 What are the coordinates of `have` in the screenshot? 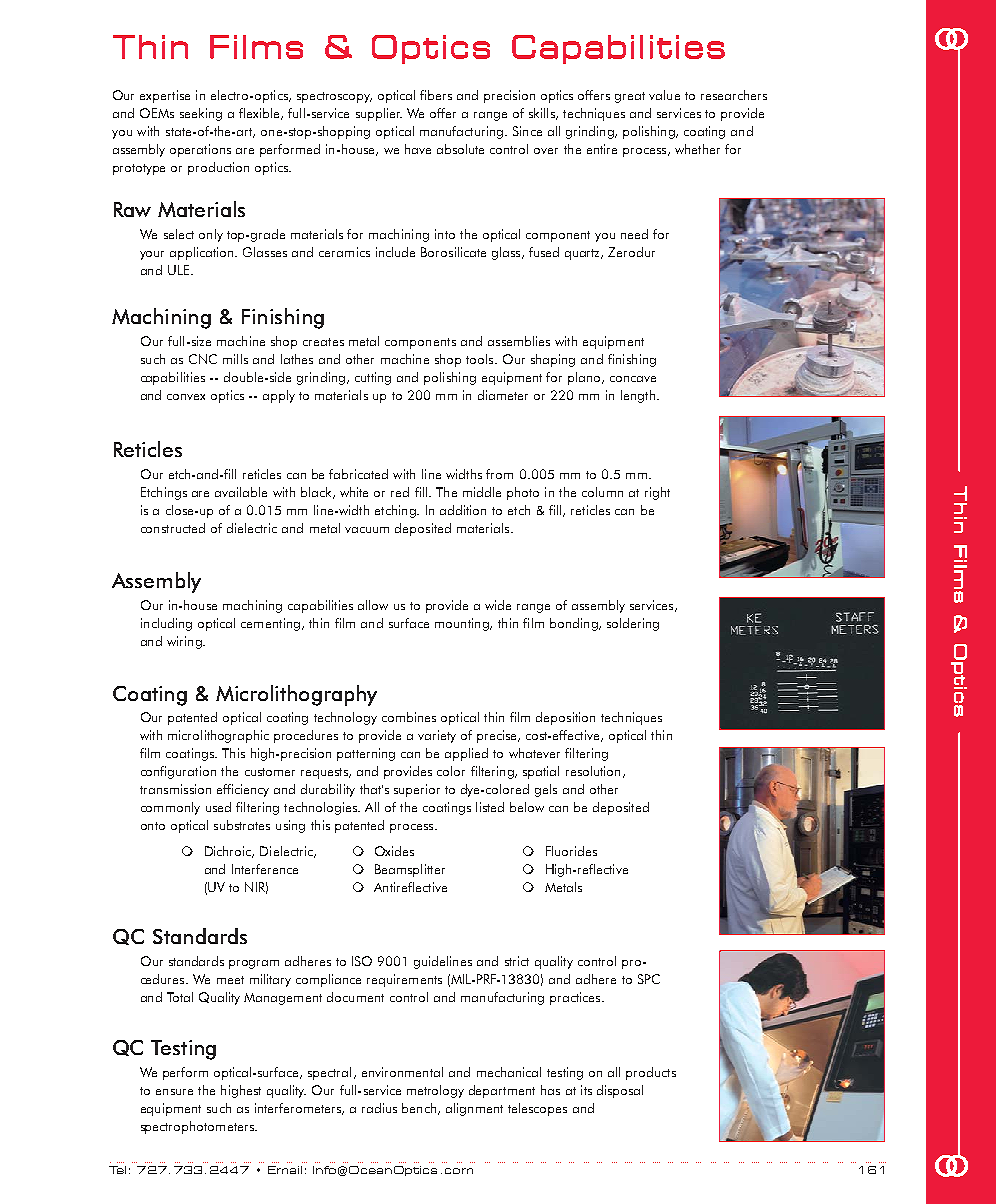 It's located at (418, 149).
